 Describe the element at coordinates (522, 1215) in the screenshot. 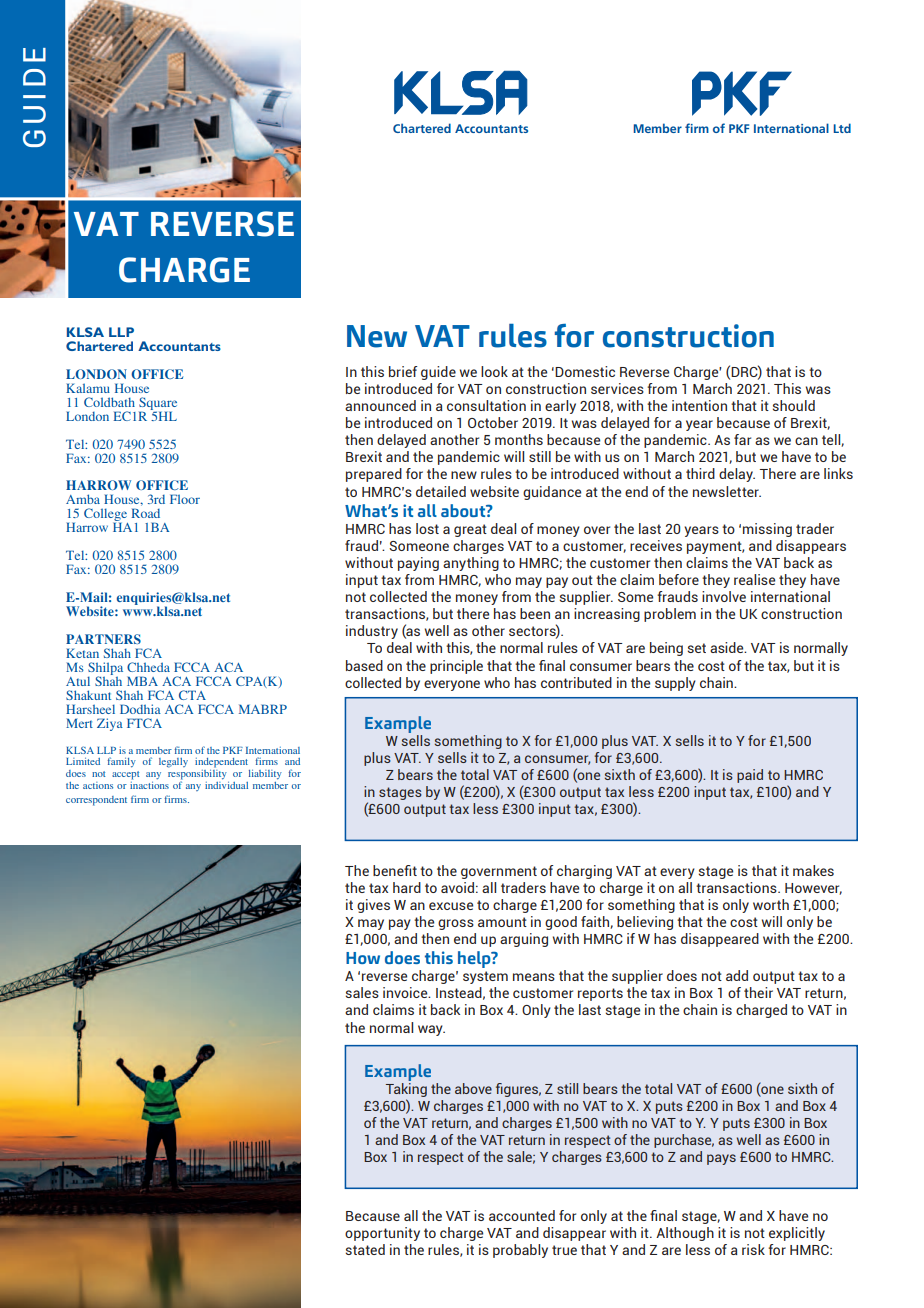

I see `accounted` at that location.
